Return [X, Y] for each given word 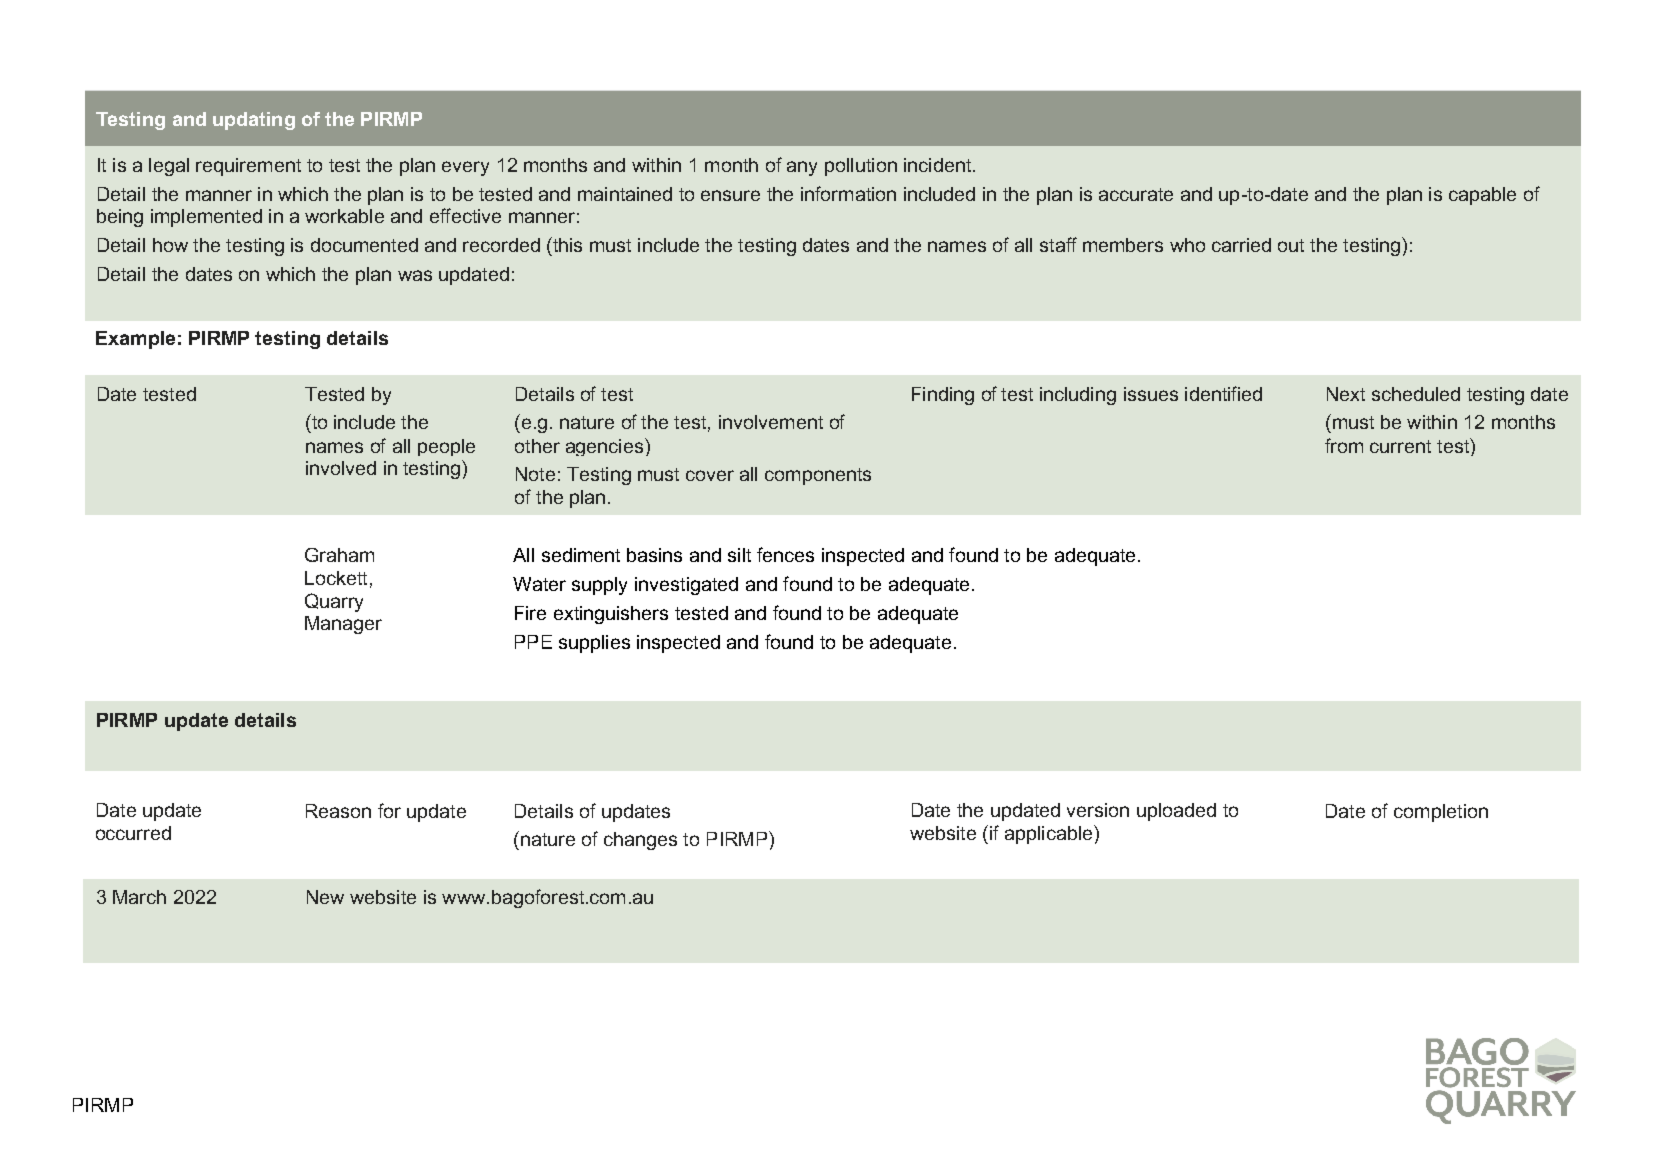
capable [1482, 196]
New [325, 897]
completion [1441, 813]
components [818, 476]
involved [341, 468]
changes [640, 841]
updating [254, 121]
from [1344, 445]
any [802, 168]
